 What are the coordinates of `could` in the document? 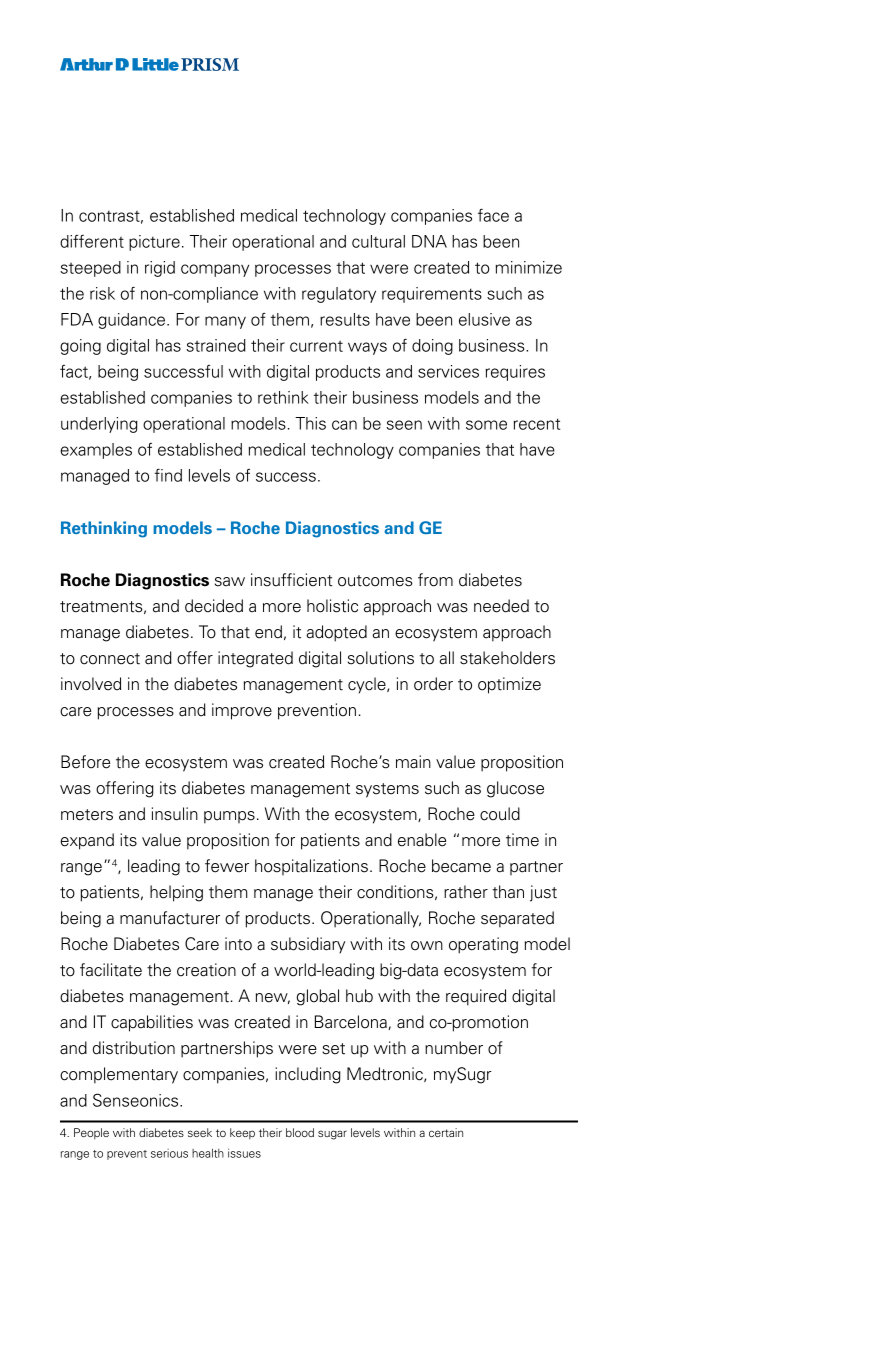 It's located at (500, 814).
